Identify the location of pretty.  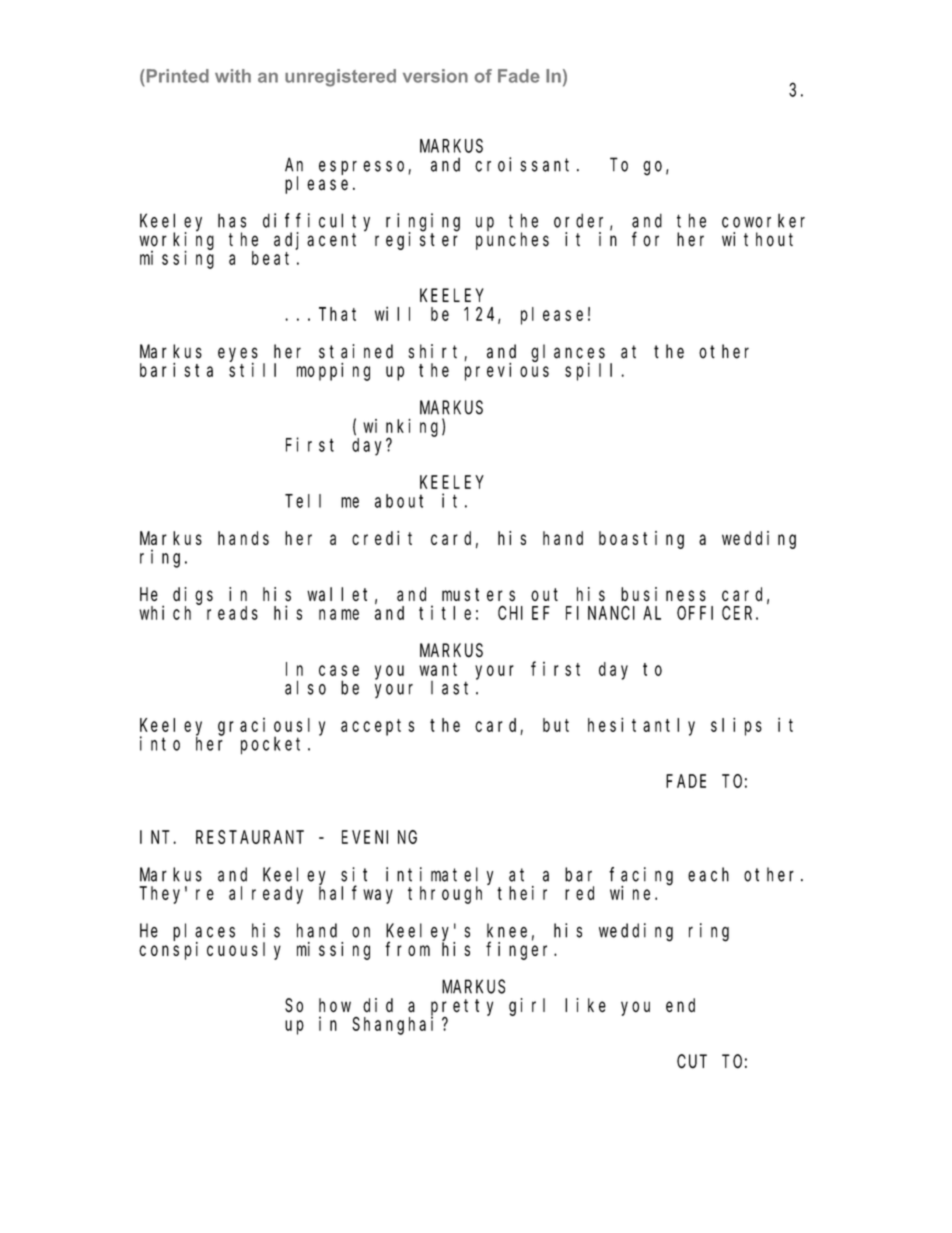
(462, 1008).
